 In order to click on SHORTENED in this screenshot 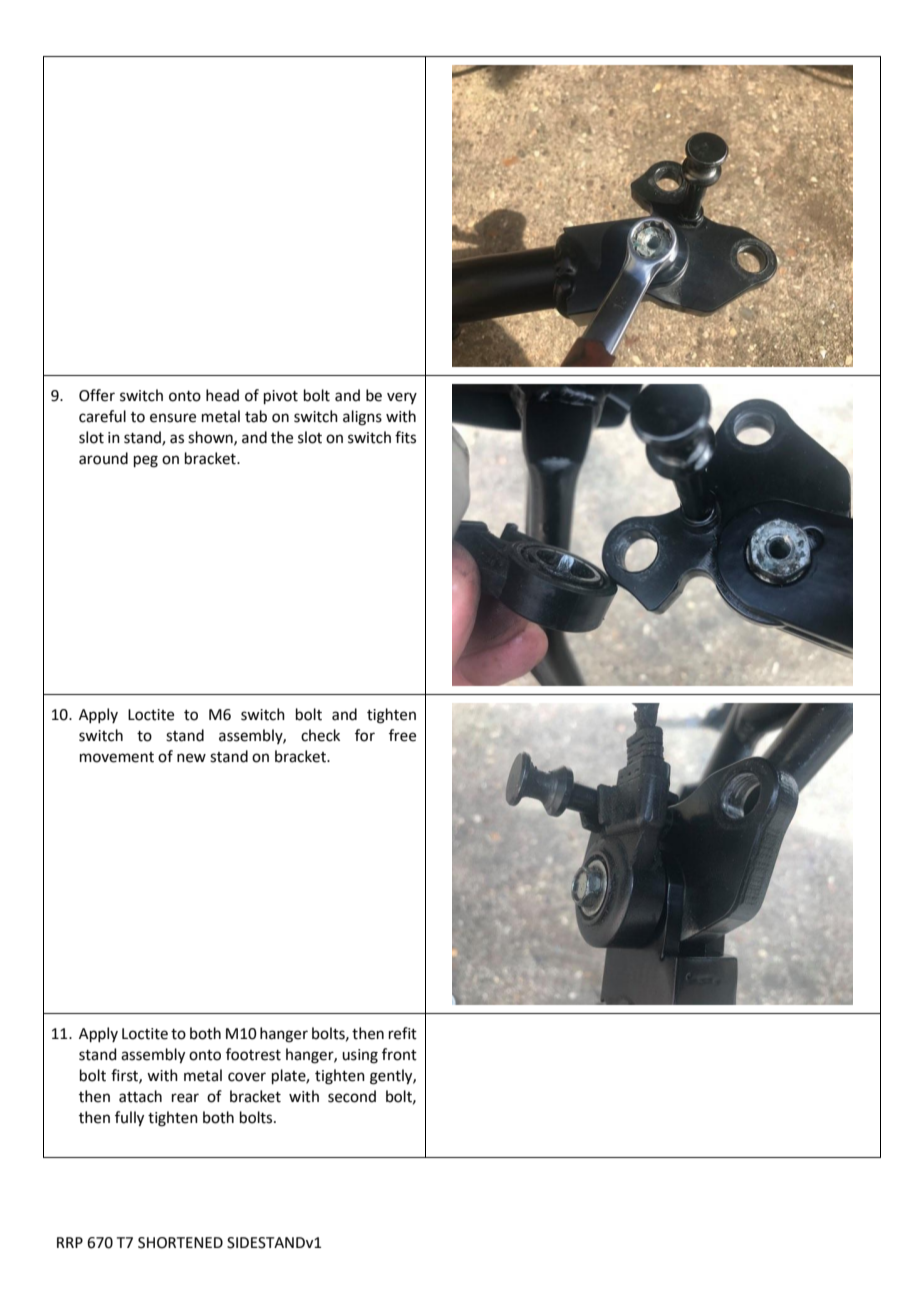, I will do `click(180, 1243)`.
